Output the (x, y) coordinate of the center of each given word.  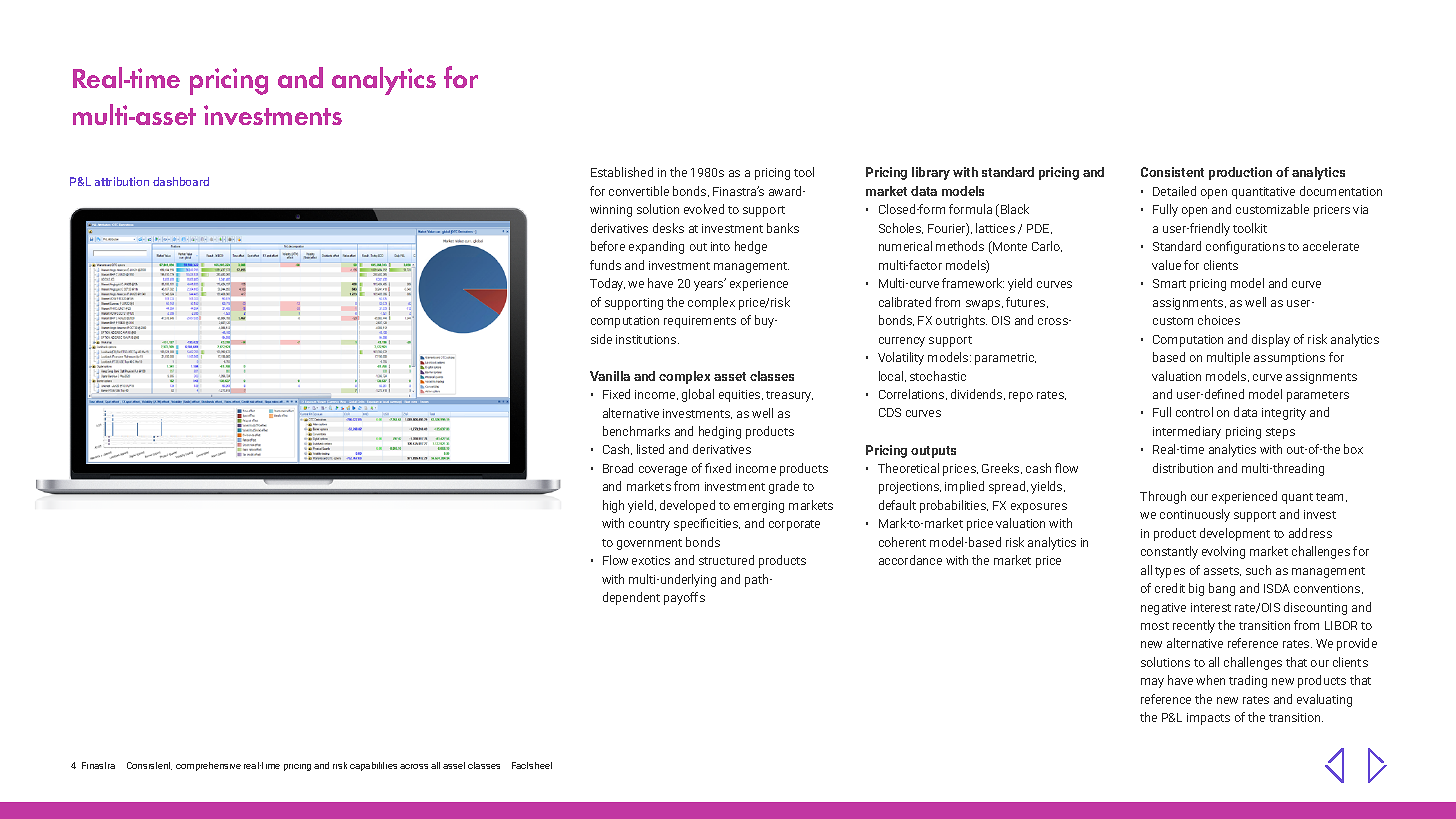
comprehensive (208, 766)
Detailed (1174, 191)
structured (726, 560)
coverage (663, 471)
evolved (704, 209)
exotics (651, 560)
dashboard (181, 181)
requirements (700, 322)
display (1271, 340)
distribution (1183, 468)
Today (607, 284)
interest (1211, 607)
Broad (618, 468)
